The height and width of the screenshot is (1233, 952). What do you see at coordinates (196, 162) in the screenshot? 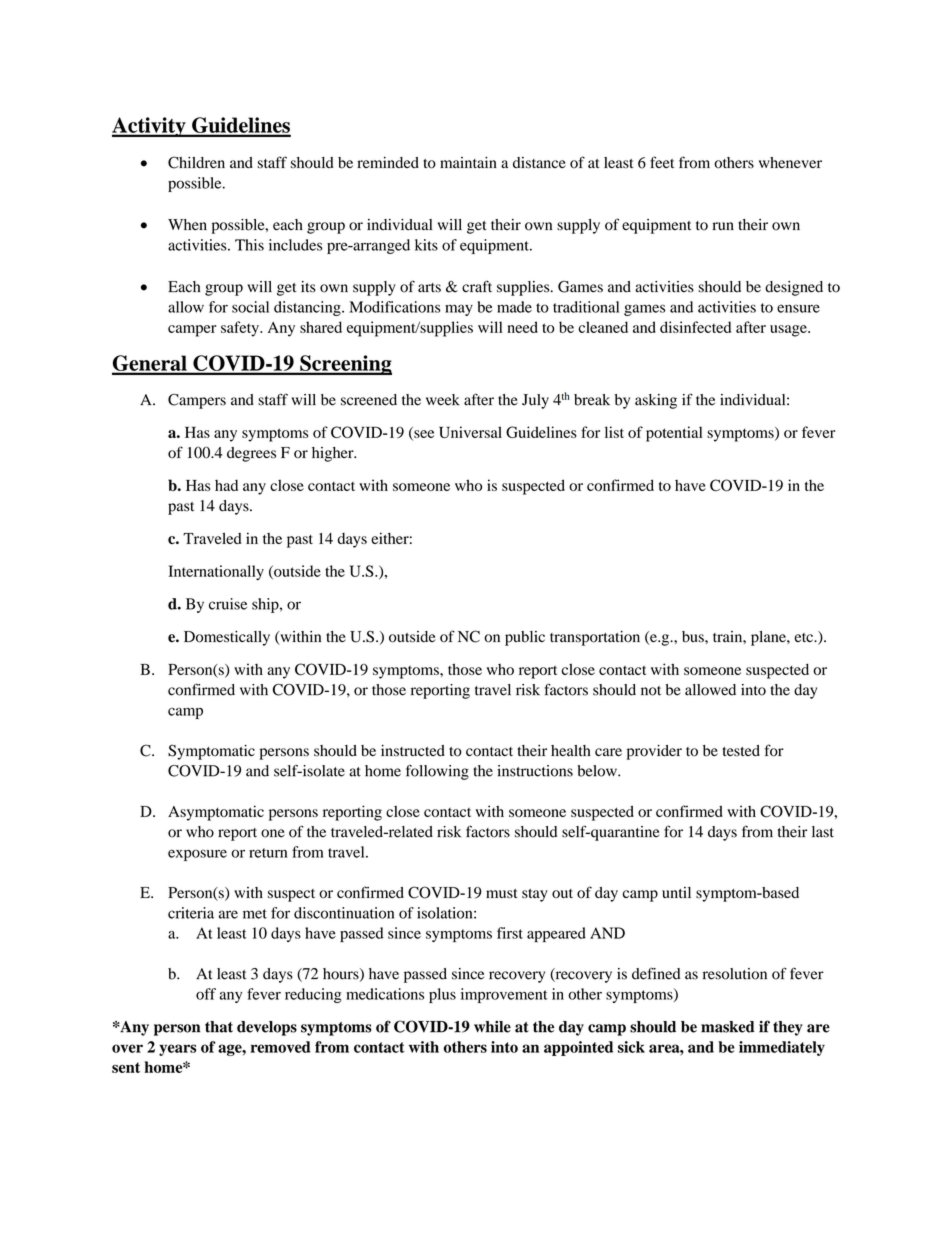
I see `Children` at bounding box center [196, 162].
